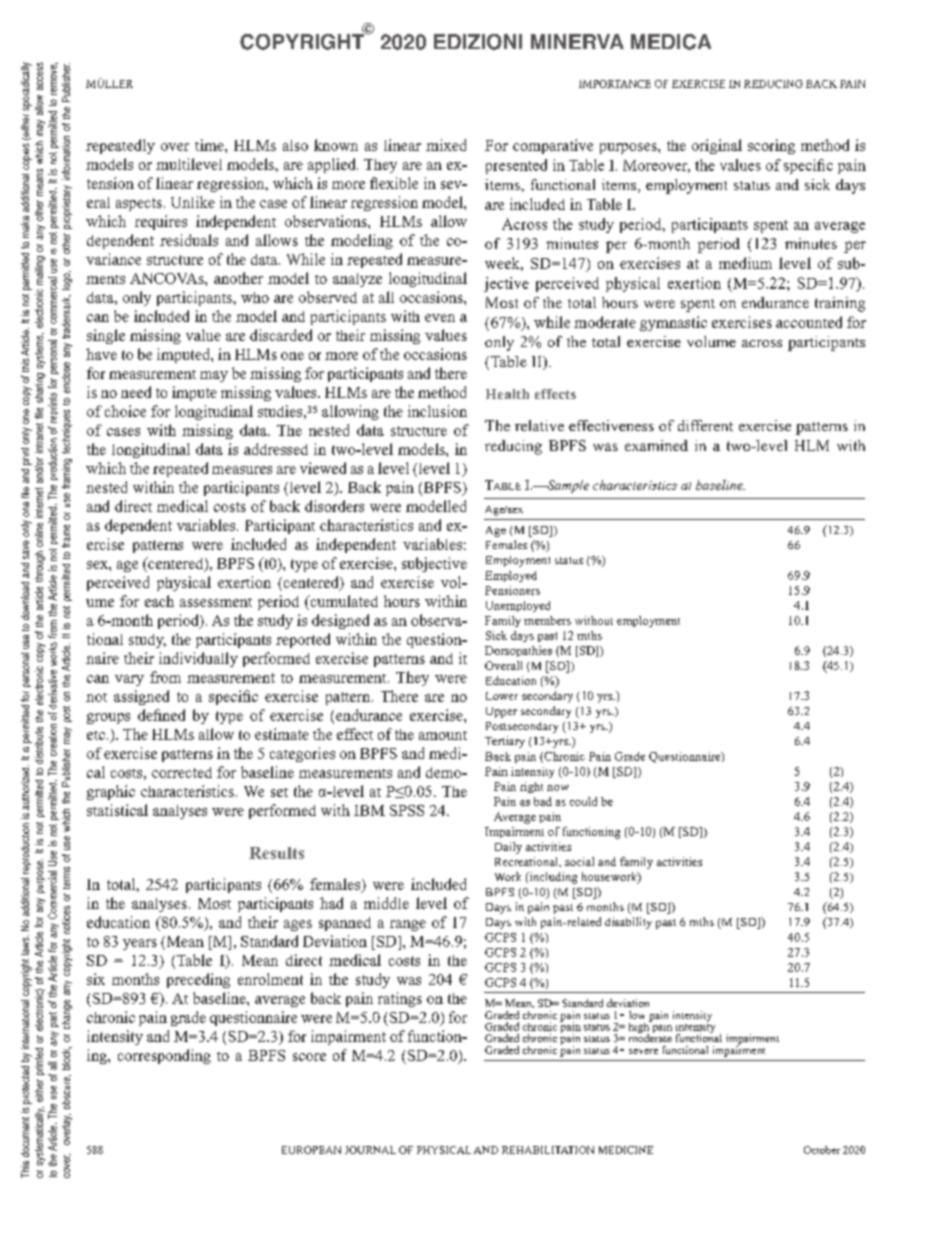  Describe the element at coordinates (771, 146) in the image. I see `scoring` at that location.
